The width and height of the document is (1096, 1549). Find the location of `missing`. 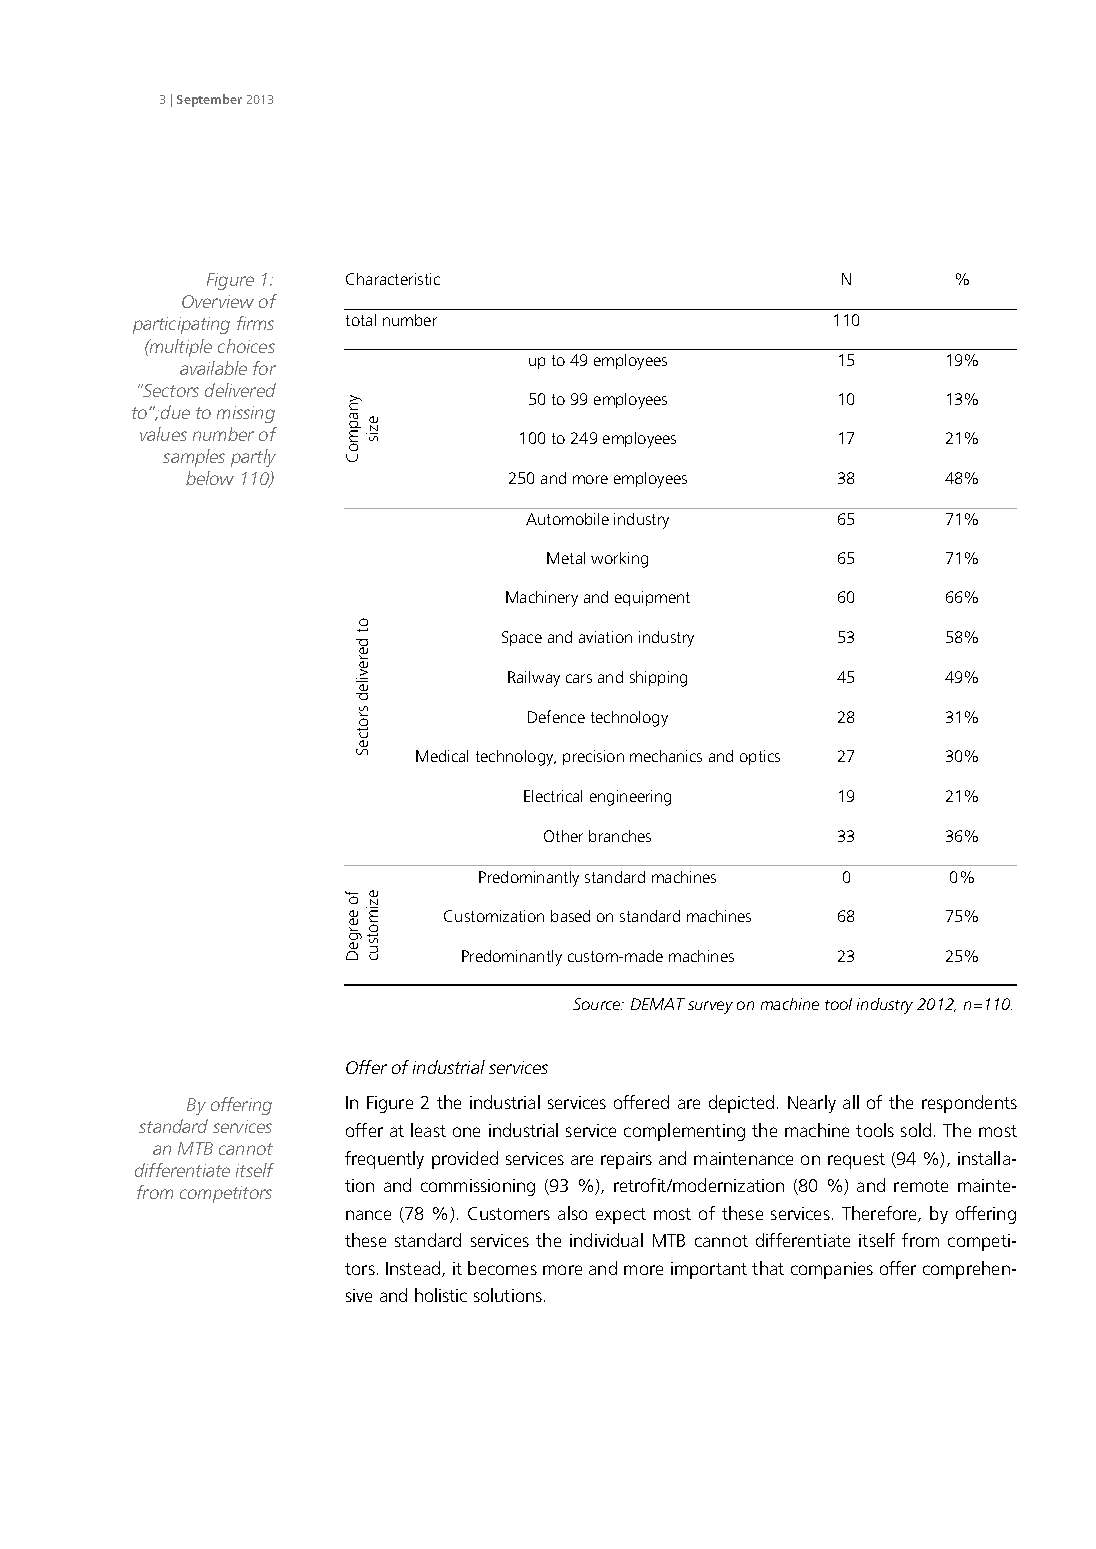

missing is located at coordinates (246, 414).
